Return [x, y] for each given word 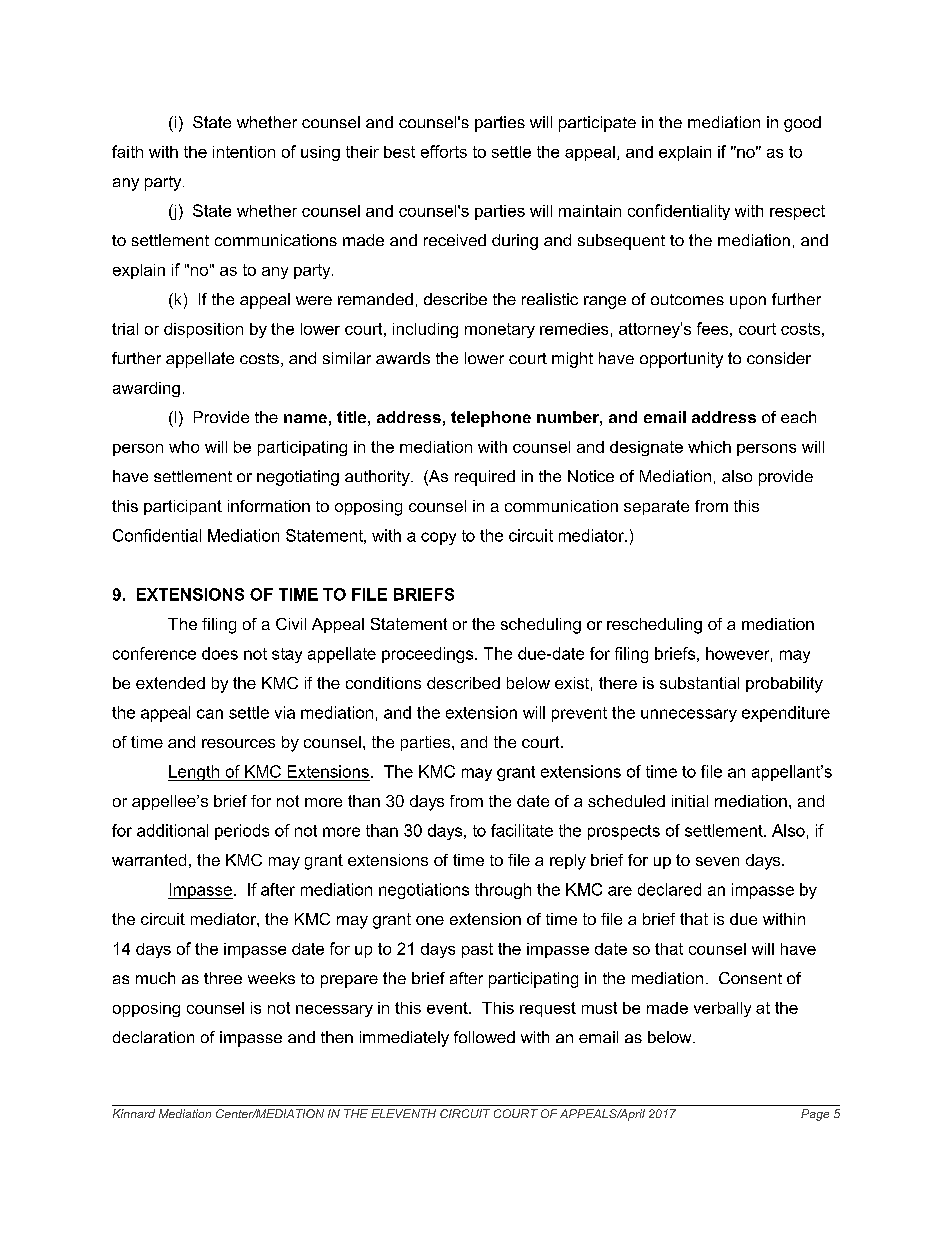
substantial [699, 683]
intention [244, 152]
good [802, 124]
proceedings [429, 655]
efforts [444, 151]
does [220, 653]
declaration [153, 1037]
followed [484, 1037]
